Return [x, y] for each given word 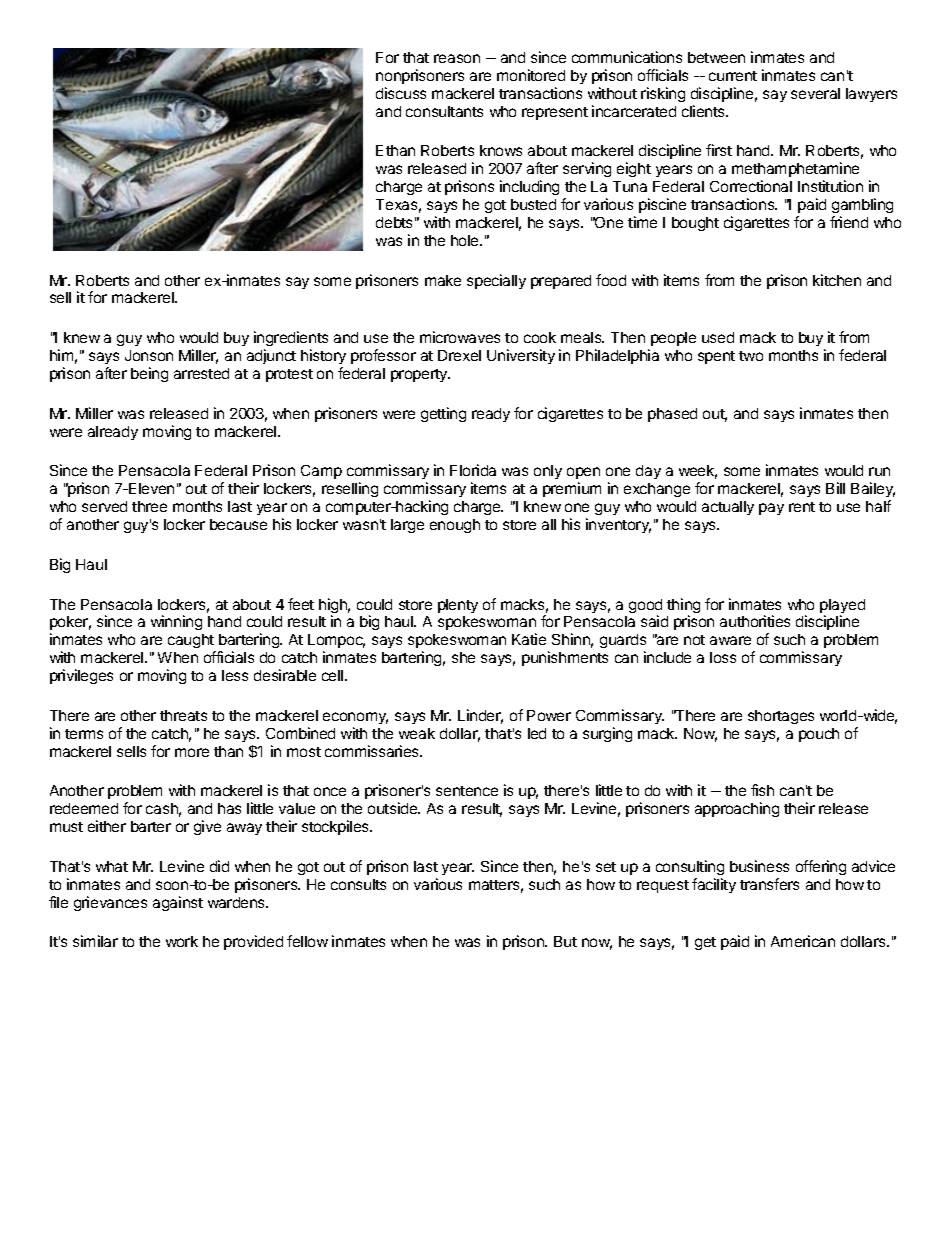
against [178, 903]
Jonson [149, 355]
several [815, 93]
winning [176, 622]
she [463, 657]
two [751, 356]
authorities [755, 621]
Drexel [459, 355]
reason [457, 58]
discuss [401, 93]
